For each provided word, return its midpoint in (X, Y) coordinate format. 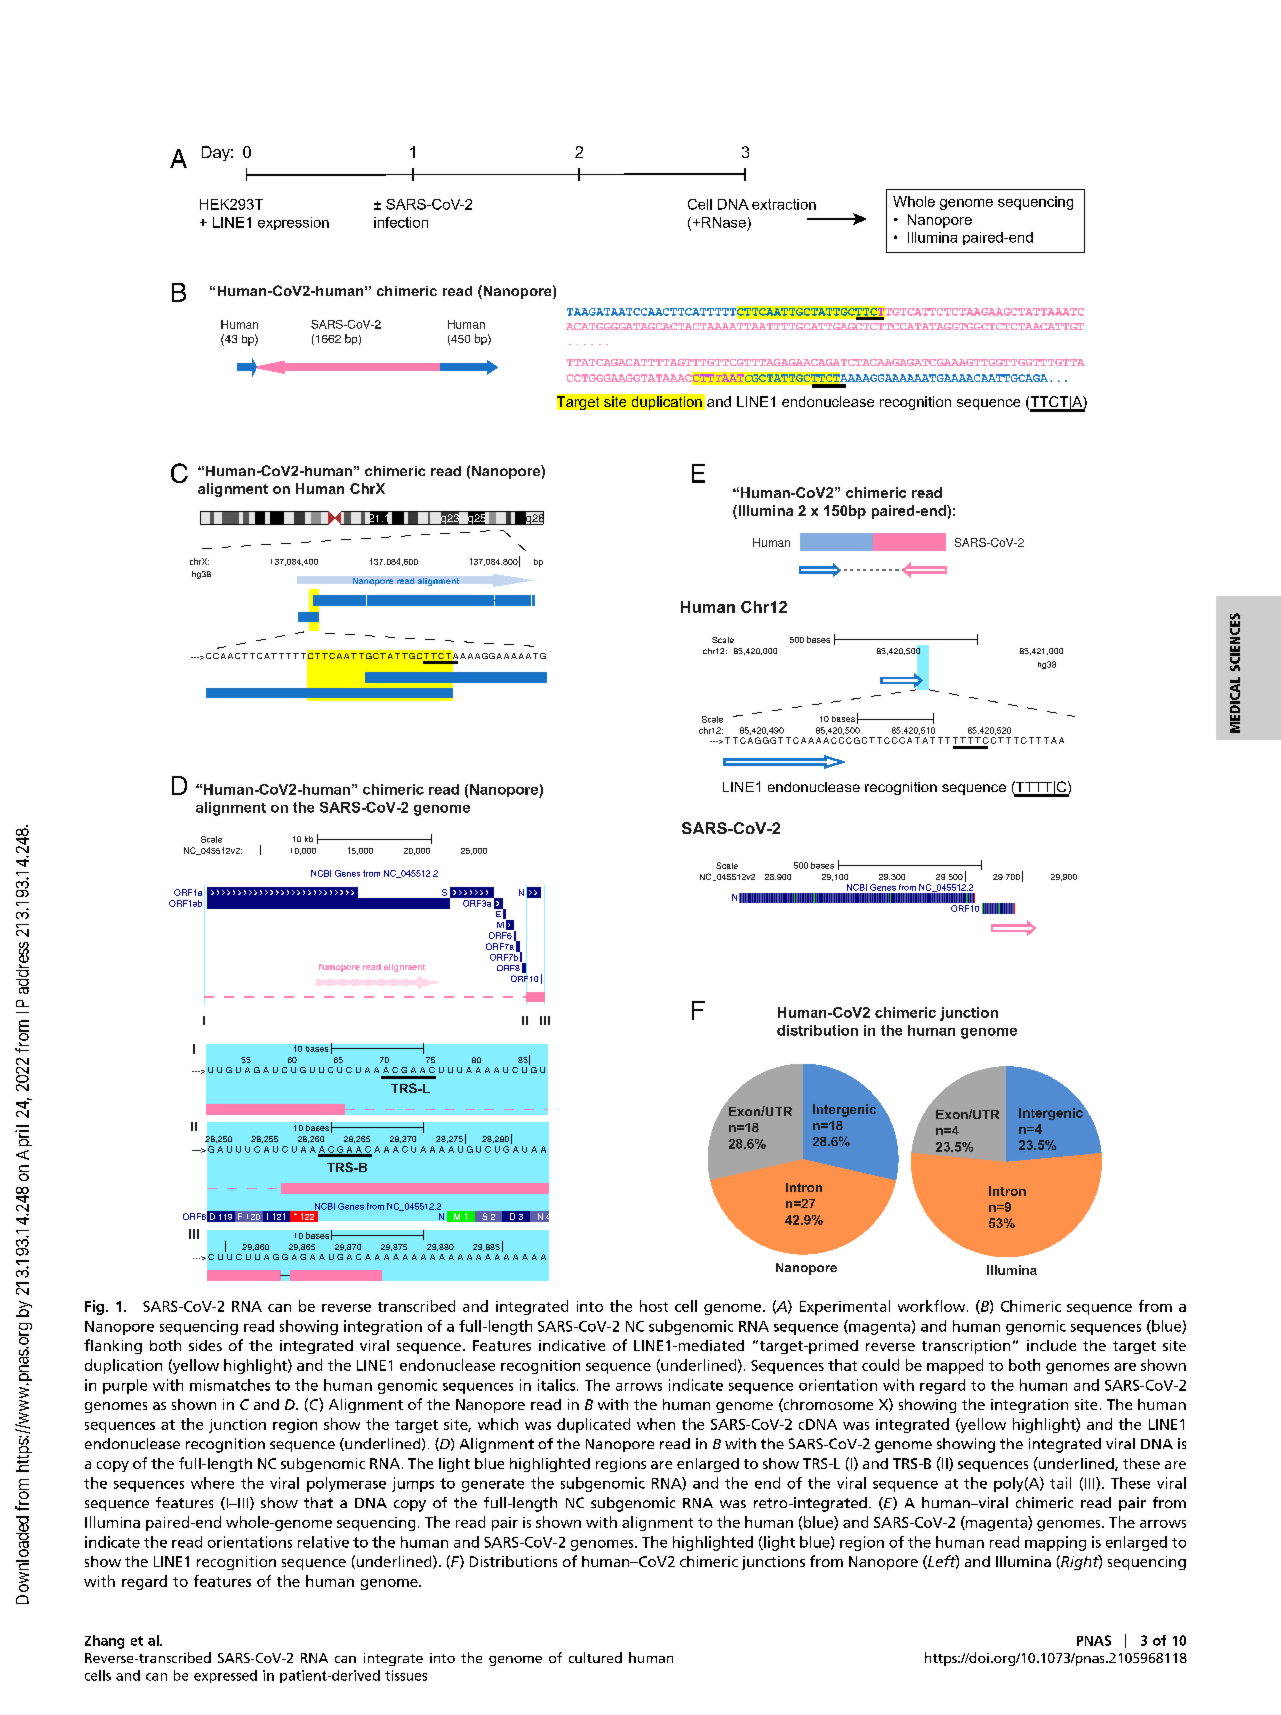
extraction (784, 204)
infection (401, 222)
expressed (225, 1676)
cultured (595, 1657)
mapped (955, 1366)
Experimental (845, 1307)
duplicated (593, 1425)
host (654, 1306)
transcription (966, 1347)
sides (205, 1345)
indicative (572, 1345)
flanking (113, 1346)
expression (293, 223)
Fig (96, 1307)
